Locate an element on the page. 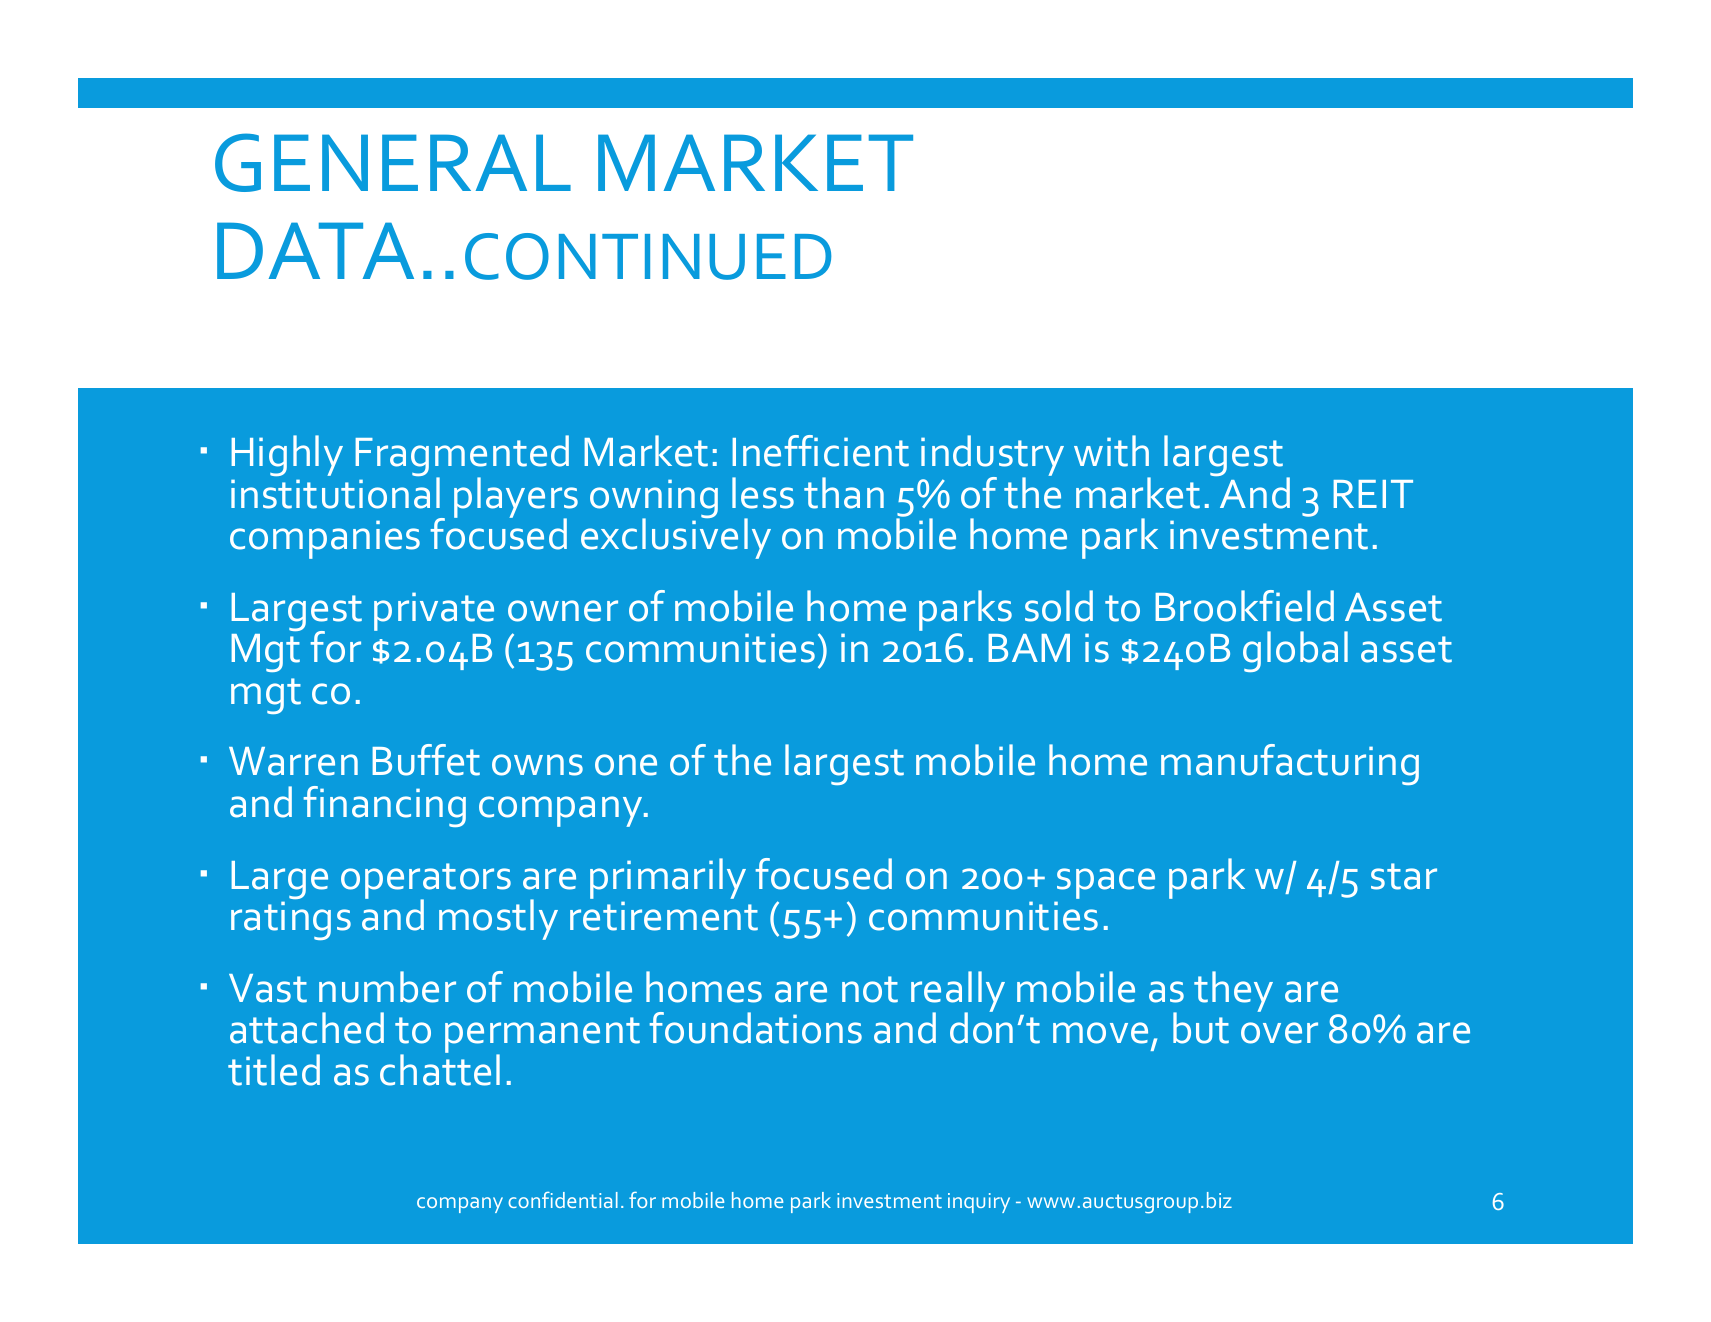  than is located at coordinates (844, 493).
